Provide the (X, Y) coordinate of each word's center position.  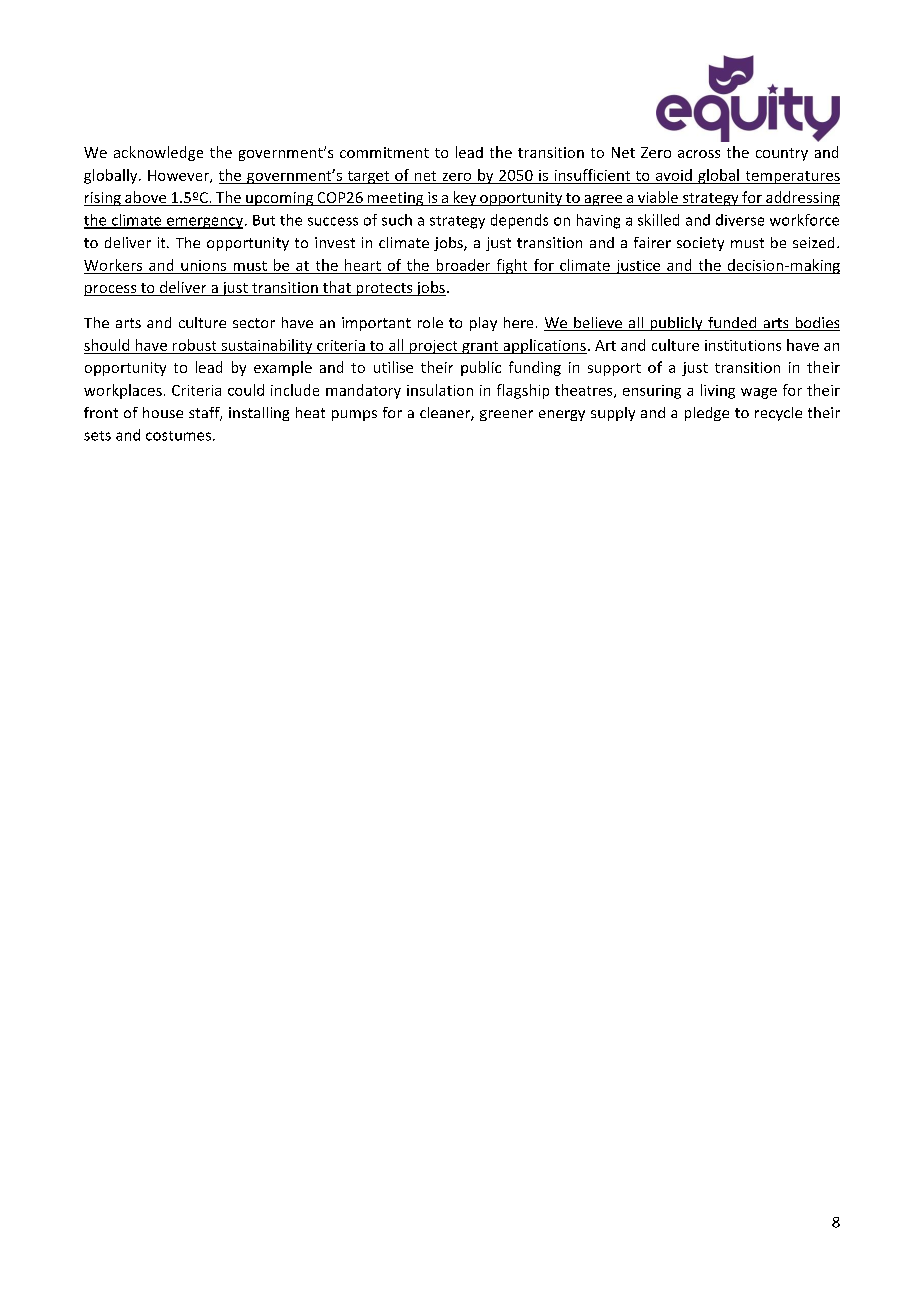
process (111, 290)
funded (732, 324)
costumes (178, 436)
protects (384, 289)
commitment (384, 152)
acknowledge (158, 153)
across (699, 154)
